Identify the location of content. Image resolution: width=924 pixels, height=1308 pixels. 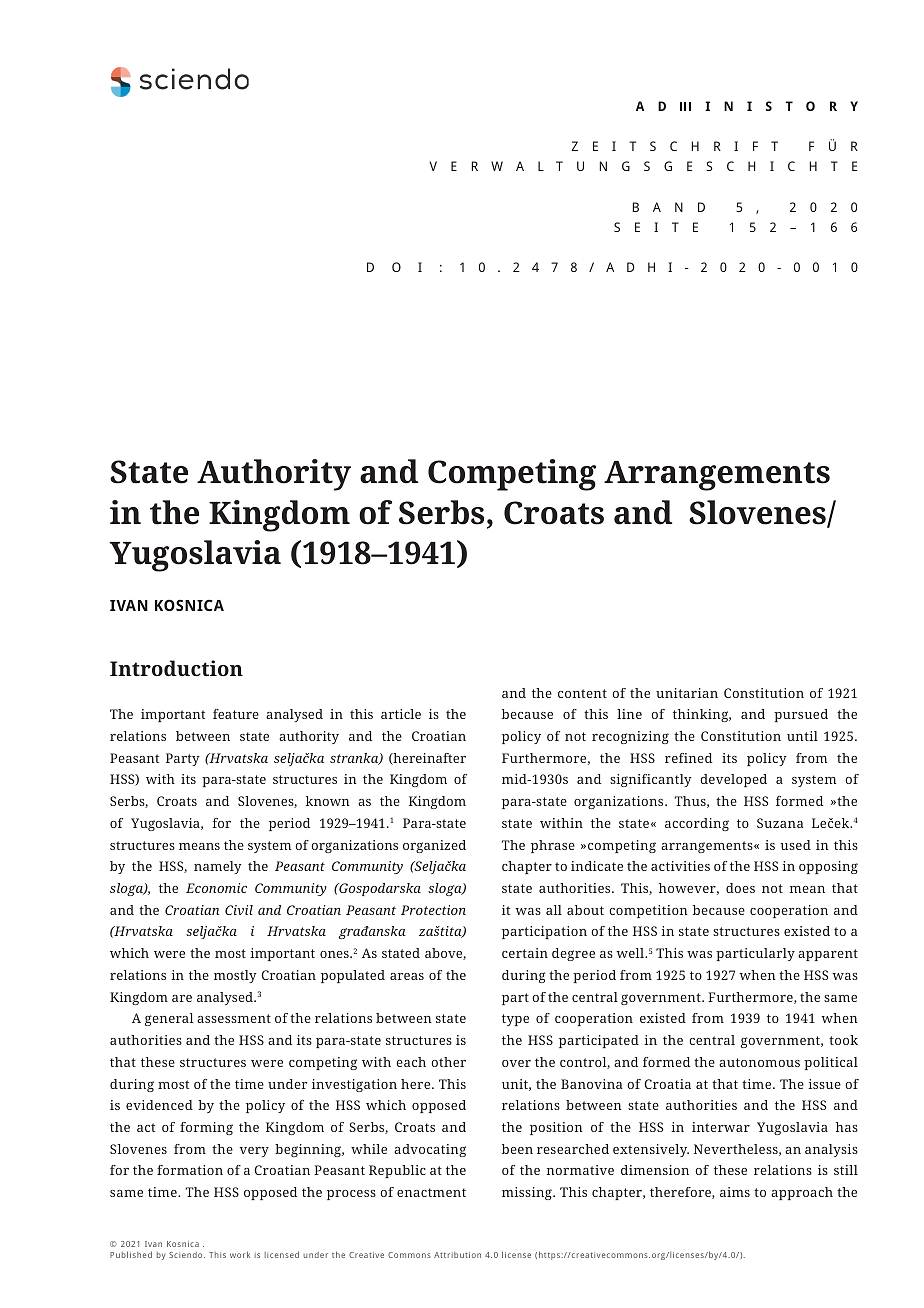
(582, 693).
